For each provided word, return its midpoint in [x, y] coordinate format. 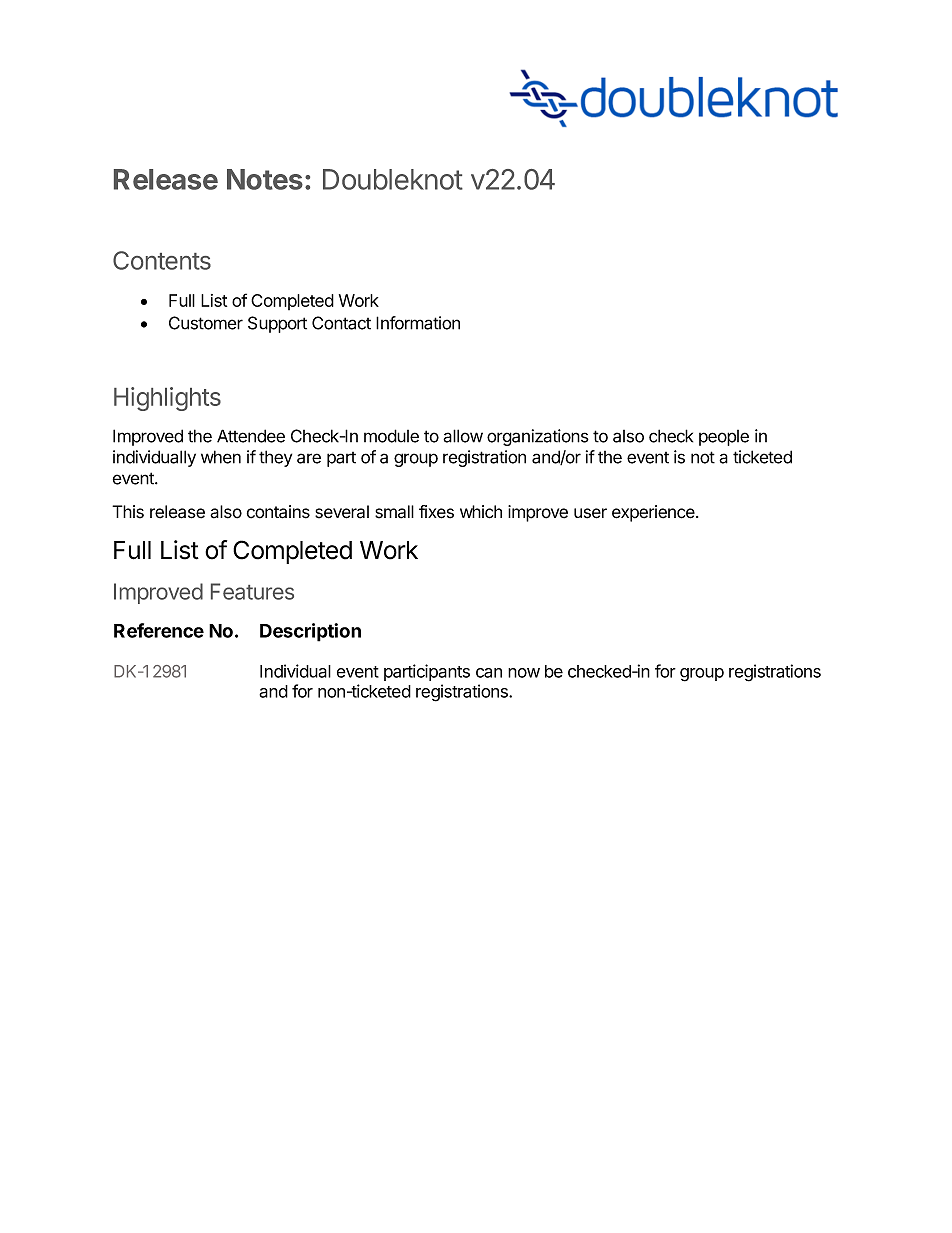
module [391, 436]
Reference [159, 630]
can [489, 673]
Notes [265, 179]
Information [418, 323]
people [724, 438]
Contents [162, 260]
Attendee [251, 436]
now [524, 673]
